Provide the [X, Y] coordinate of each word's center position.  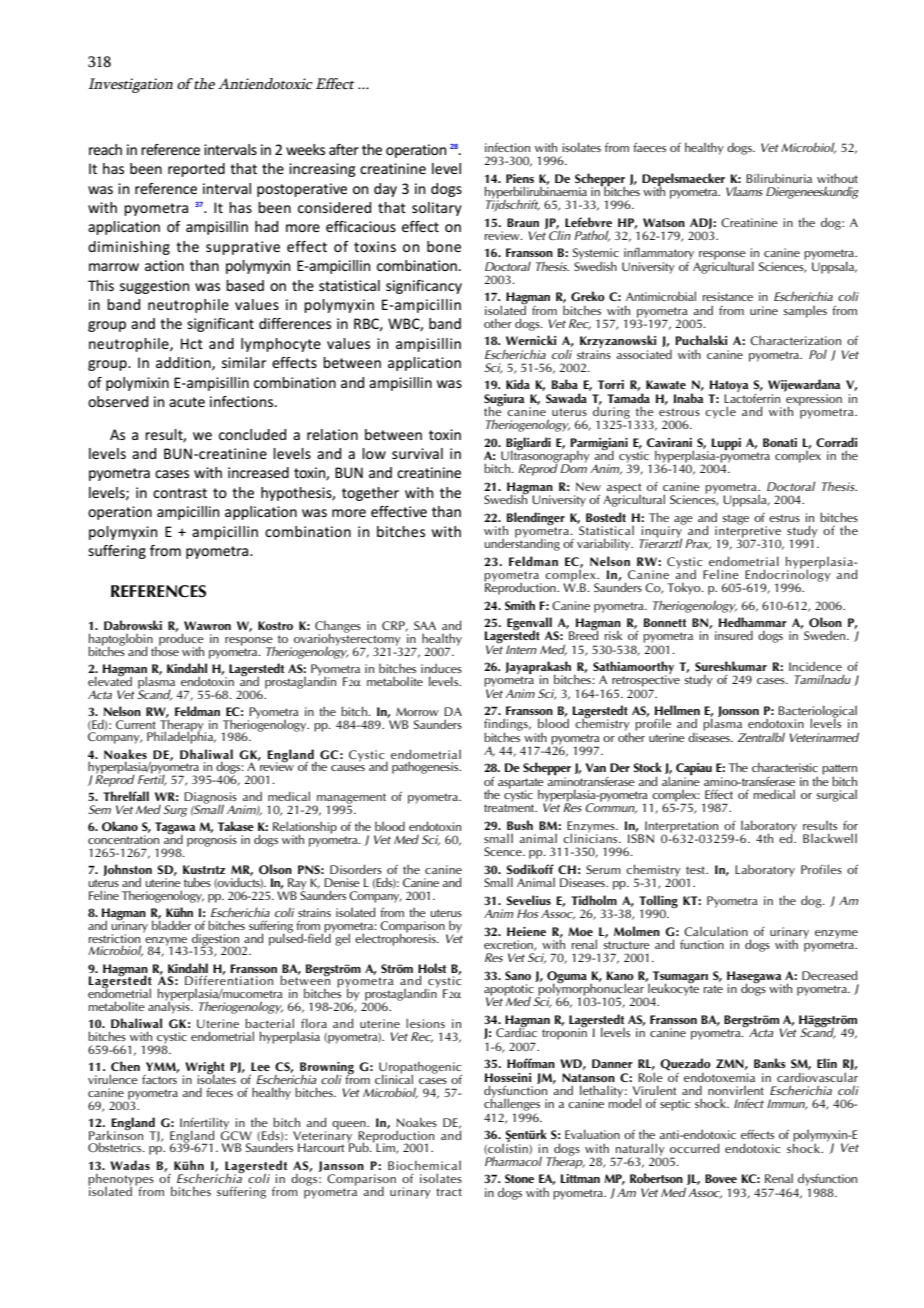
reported [196, 170]
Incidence [815, 666]
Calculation [716, 931]
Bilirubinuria [779, 178]
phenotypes [121, 1180]
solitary [437, 209]
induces [441, 668]
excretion [509, 945]
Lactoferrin [752, 397]
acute [187, 402]
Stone [519, 1178]
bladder [171, 924]
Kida [518, 384]
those [165, 650]
